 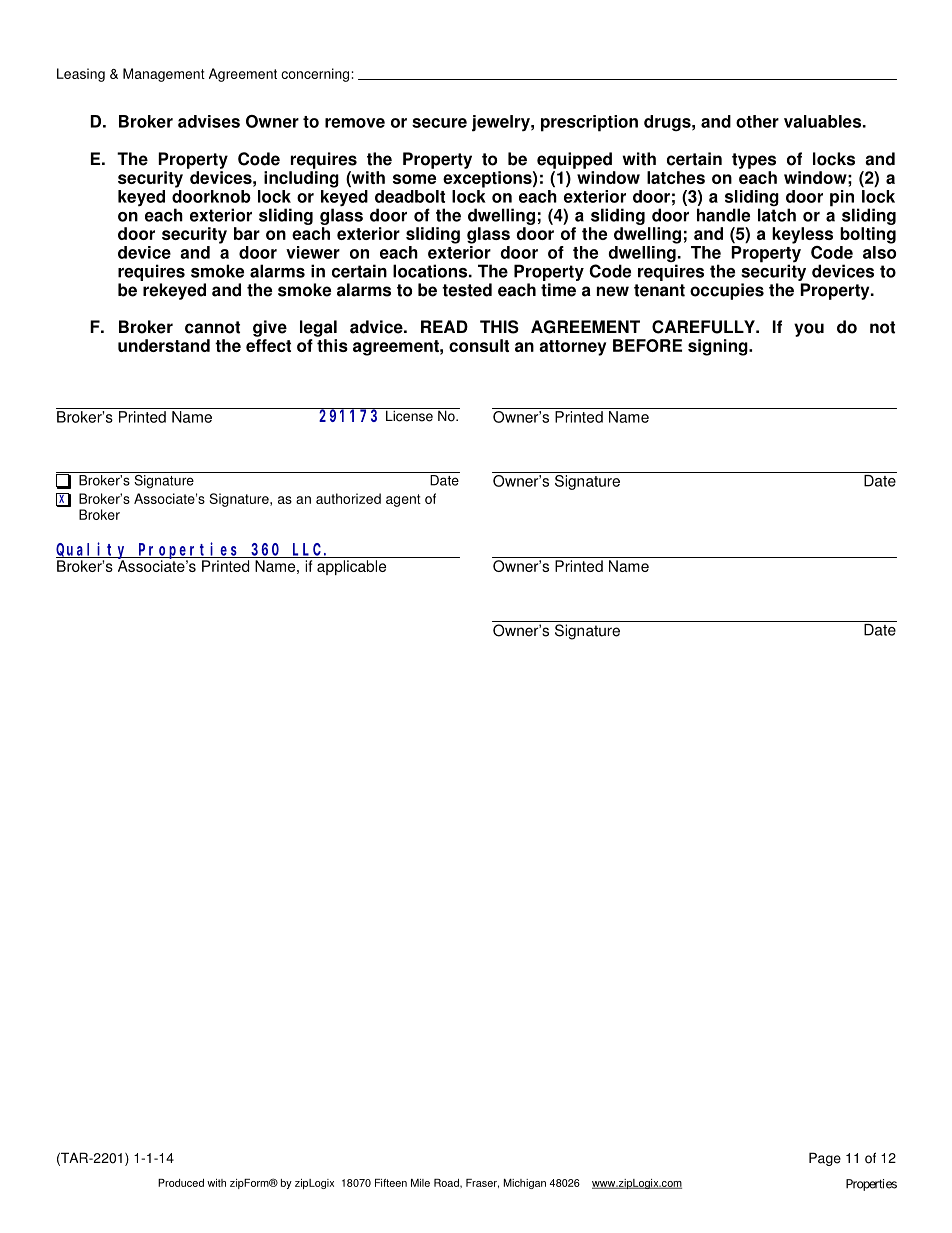 What do you see at coordinates (420, 1183) in the image?
I see `Mile` at bounding box center [420, 1183].
